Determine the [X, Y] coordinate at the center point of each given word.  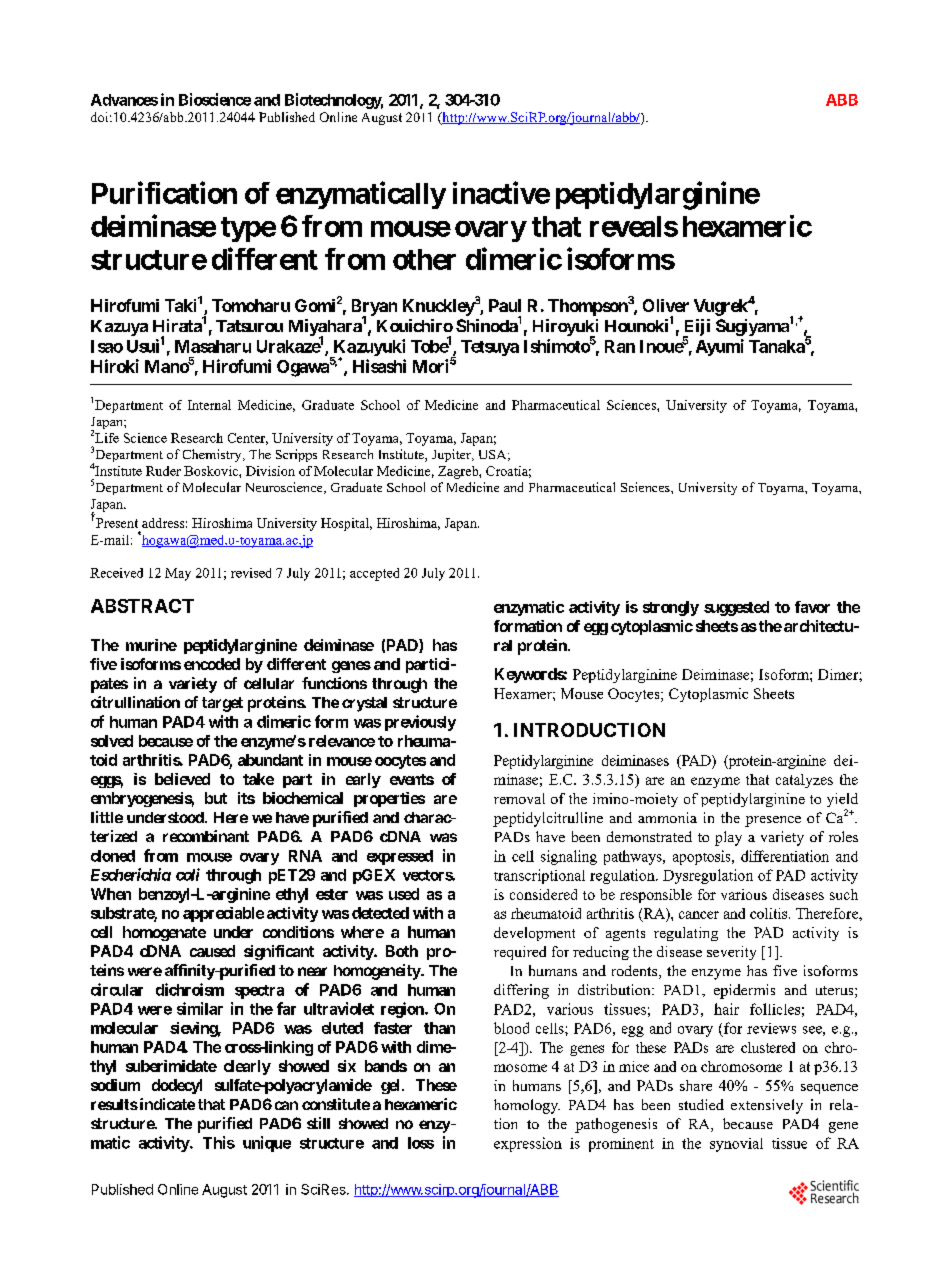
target [222, 704]
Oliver [666, 305]
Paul [505, 305]
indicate [166, 1104]
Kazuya [119, 328]
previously [420, 723]
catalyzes [804, 781]
